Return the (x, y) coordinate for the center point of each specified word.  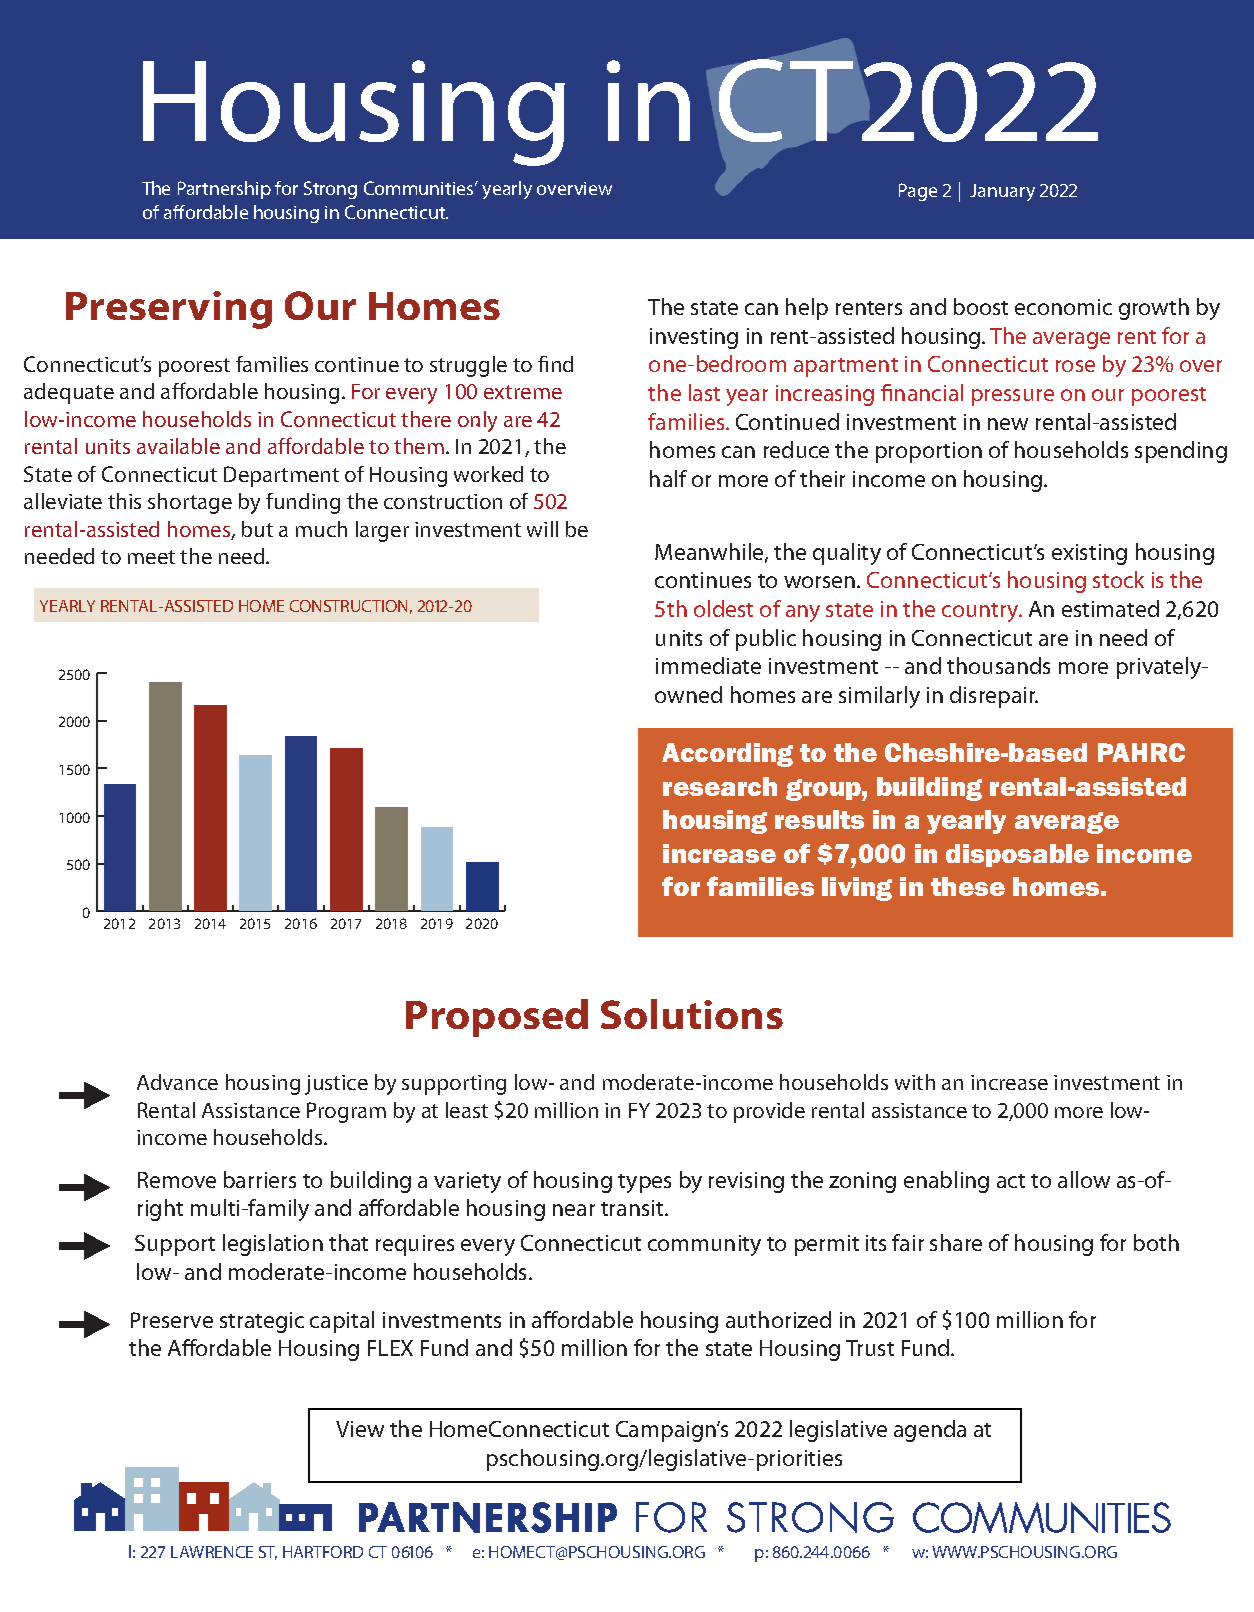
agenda (930, 1431)
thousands (998, 665)
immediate (708, 665)
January (1002, 192)
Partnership (224, 190)
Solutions (692, 1014)
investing (694, 338)
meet (151, 557)
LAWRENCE (212, 1552)
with (915, 1082)
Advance (177, 1082)
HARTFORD (323, 1552)
